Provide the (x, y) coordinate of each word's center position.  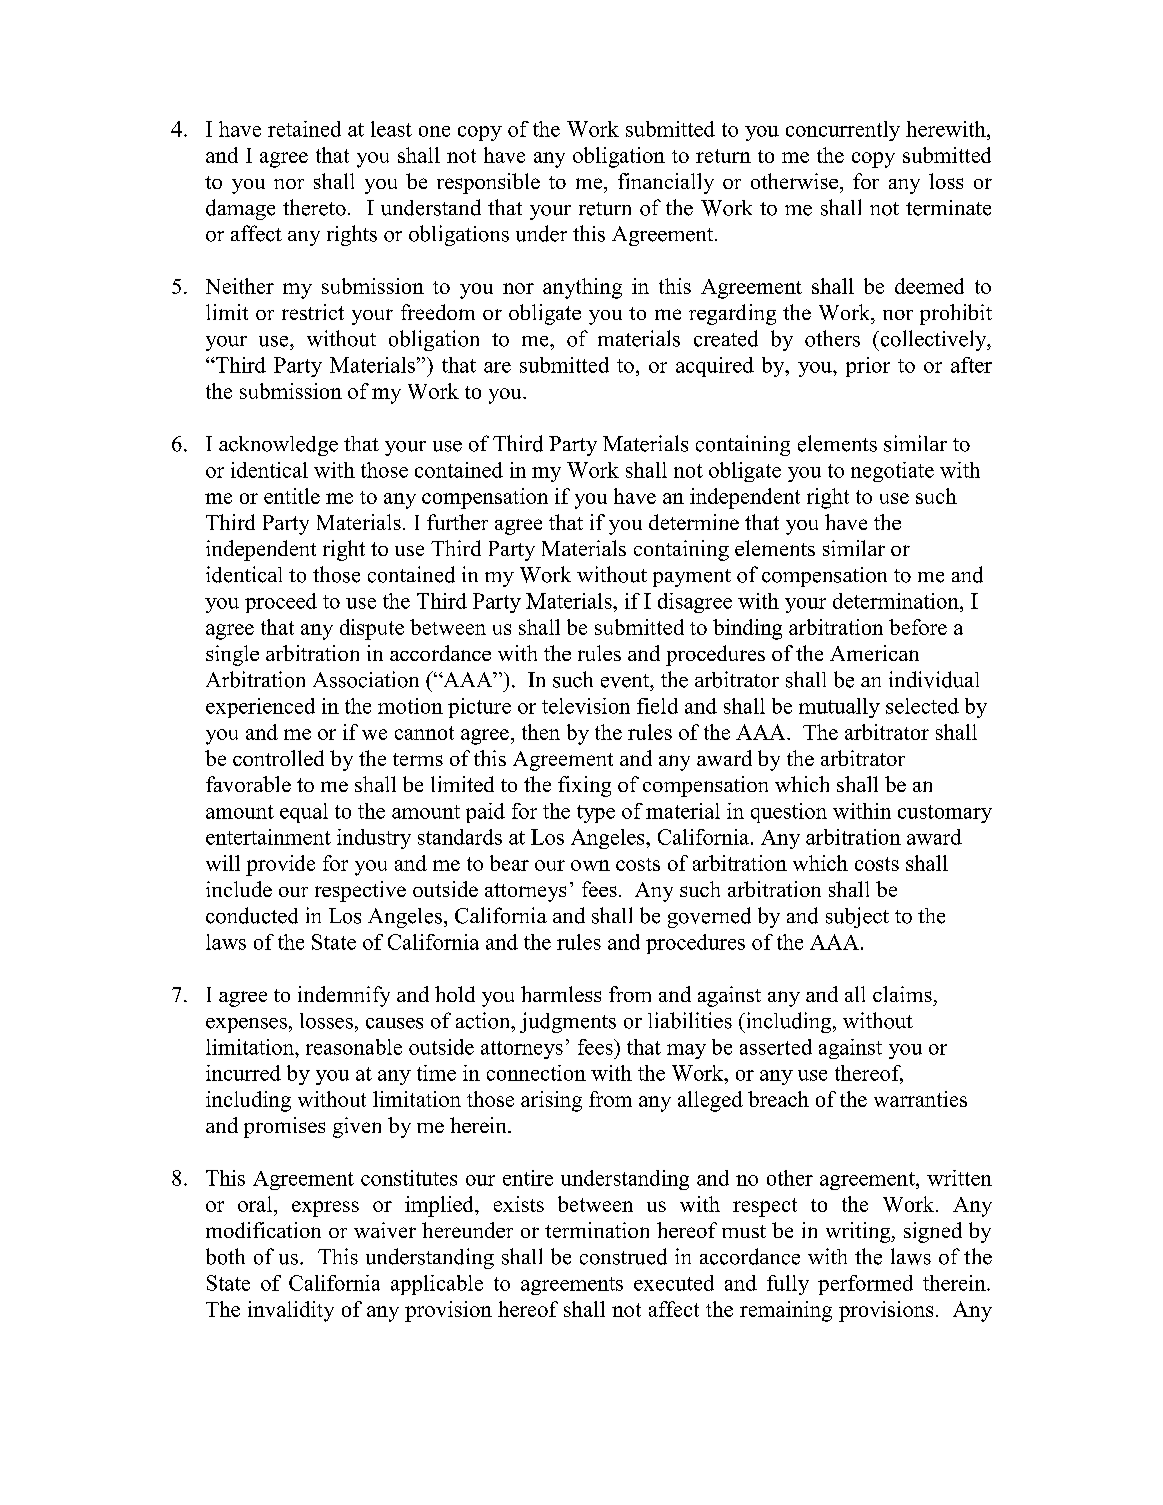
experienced (260, 708)
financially (666, 183)
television (586, 706)
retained (304, 129)
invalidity (291, 1311)
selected (922, 706)
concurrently (843, 131)
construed (623, 1256)
